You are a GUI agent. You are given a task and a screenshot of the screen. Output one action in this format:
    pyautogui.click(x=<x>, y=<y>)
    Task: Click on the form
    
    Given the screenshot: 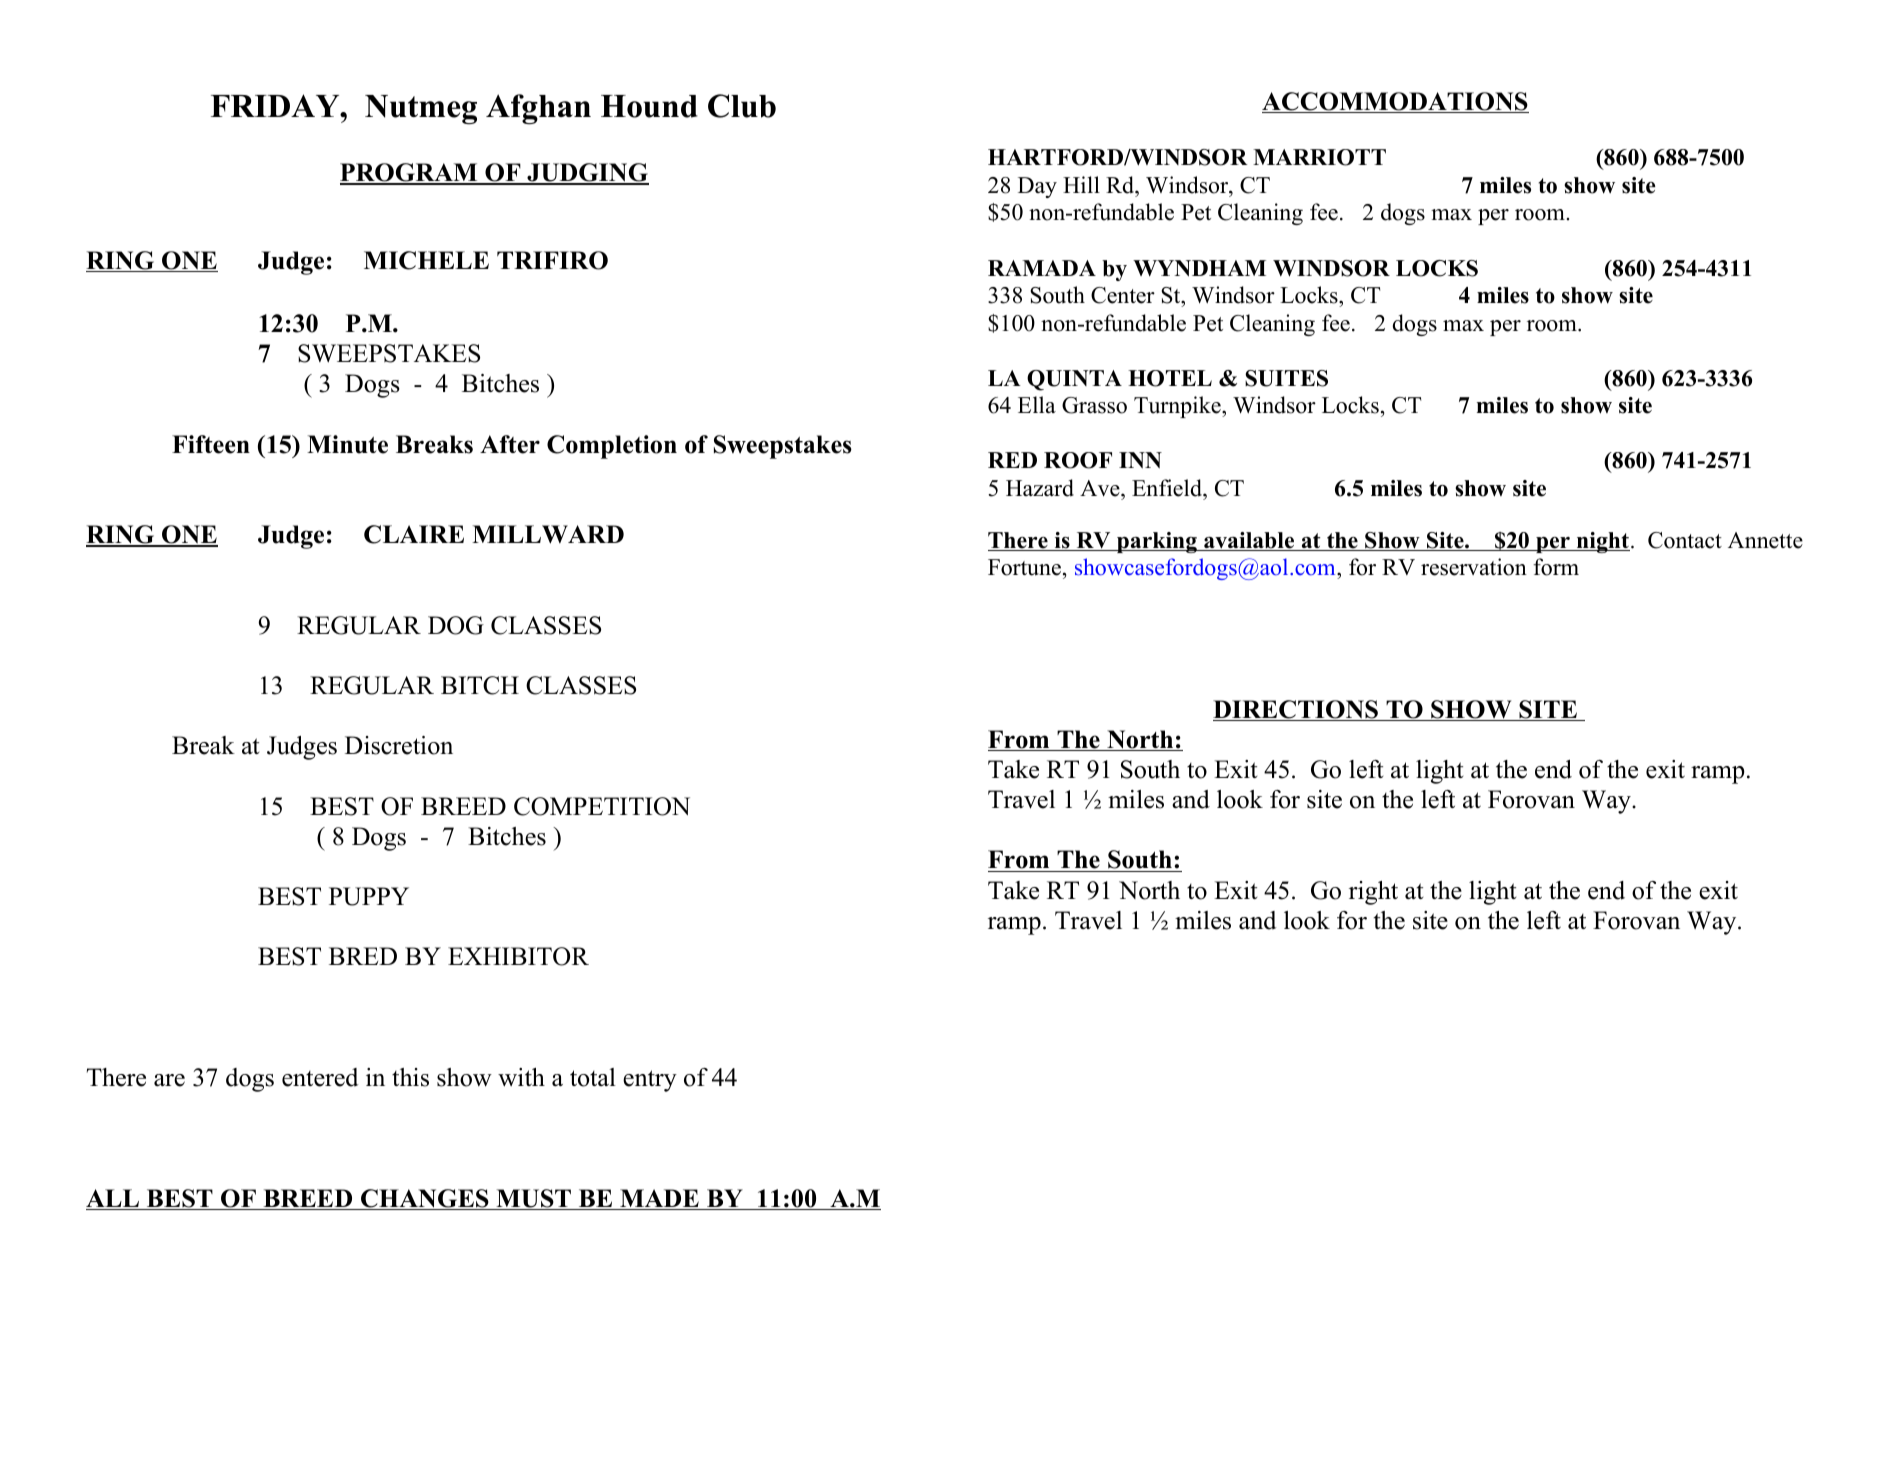 What is the action you would take?
    pyautogui.click(x=1556, y=567)
